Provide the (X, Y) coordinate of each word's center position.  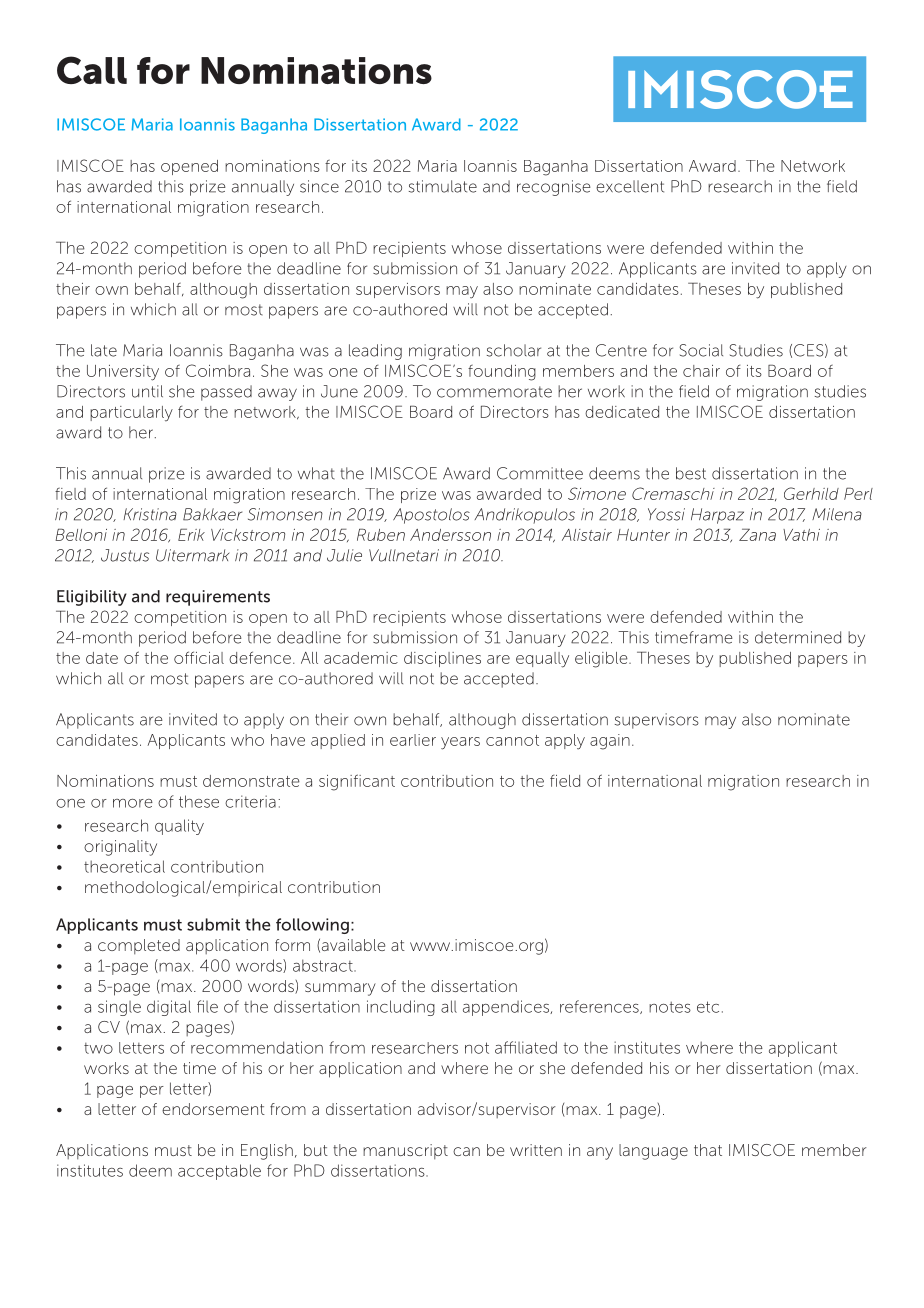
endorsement (213, 1109)
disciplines (442, 659)
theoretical (124, 866)
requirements (218, 598)
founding (502, 373)
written (536, 1150)
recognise (554, 188)
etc (708, 1007)
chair (701, 371)
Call (92, 70)
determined (798, 637)
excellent (630, 186)
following (312, 926)
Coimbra (218, 370)
